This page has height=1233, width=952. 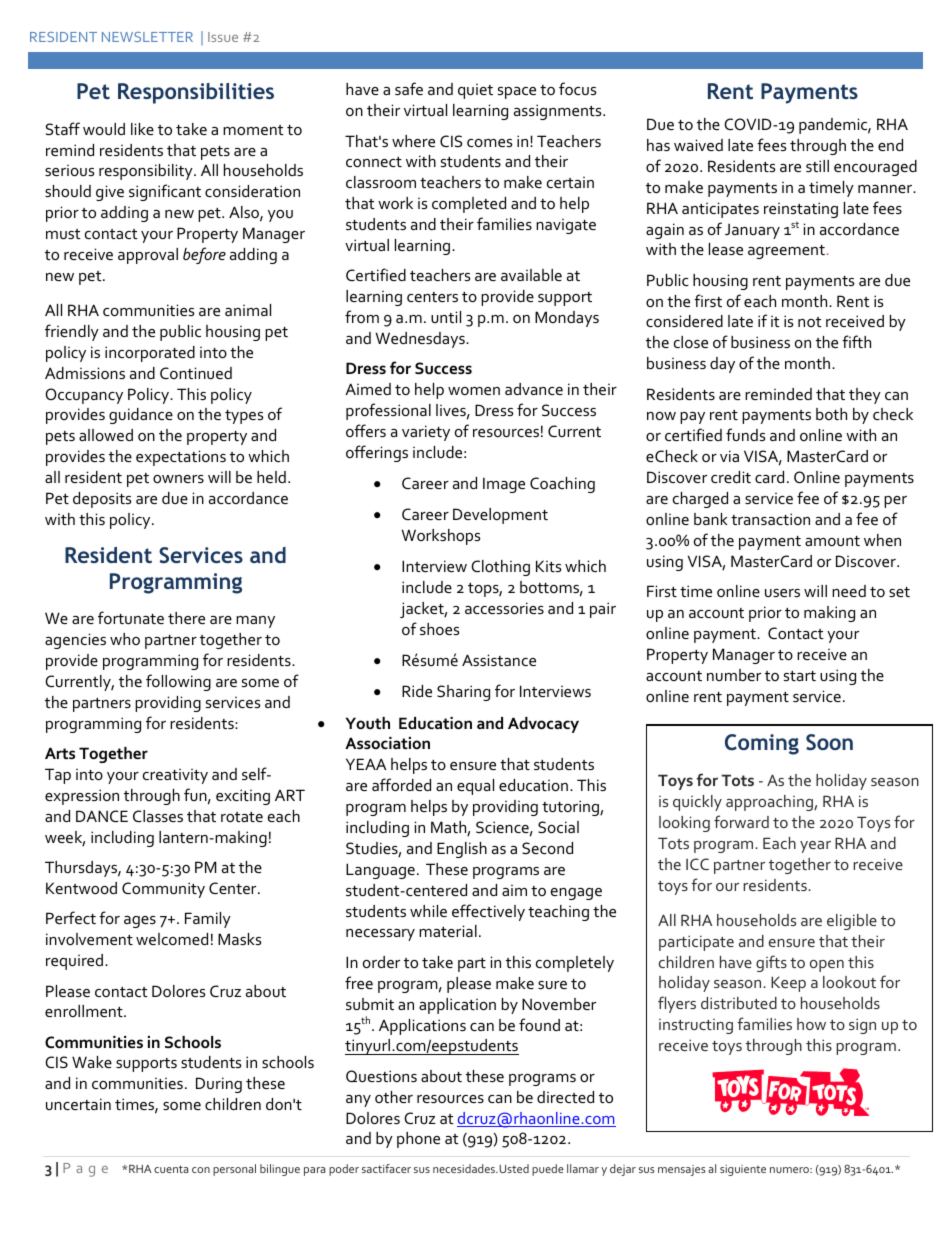 I want to click on users, so click(x=782, y=593).
